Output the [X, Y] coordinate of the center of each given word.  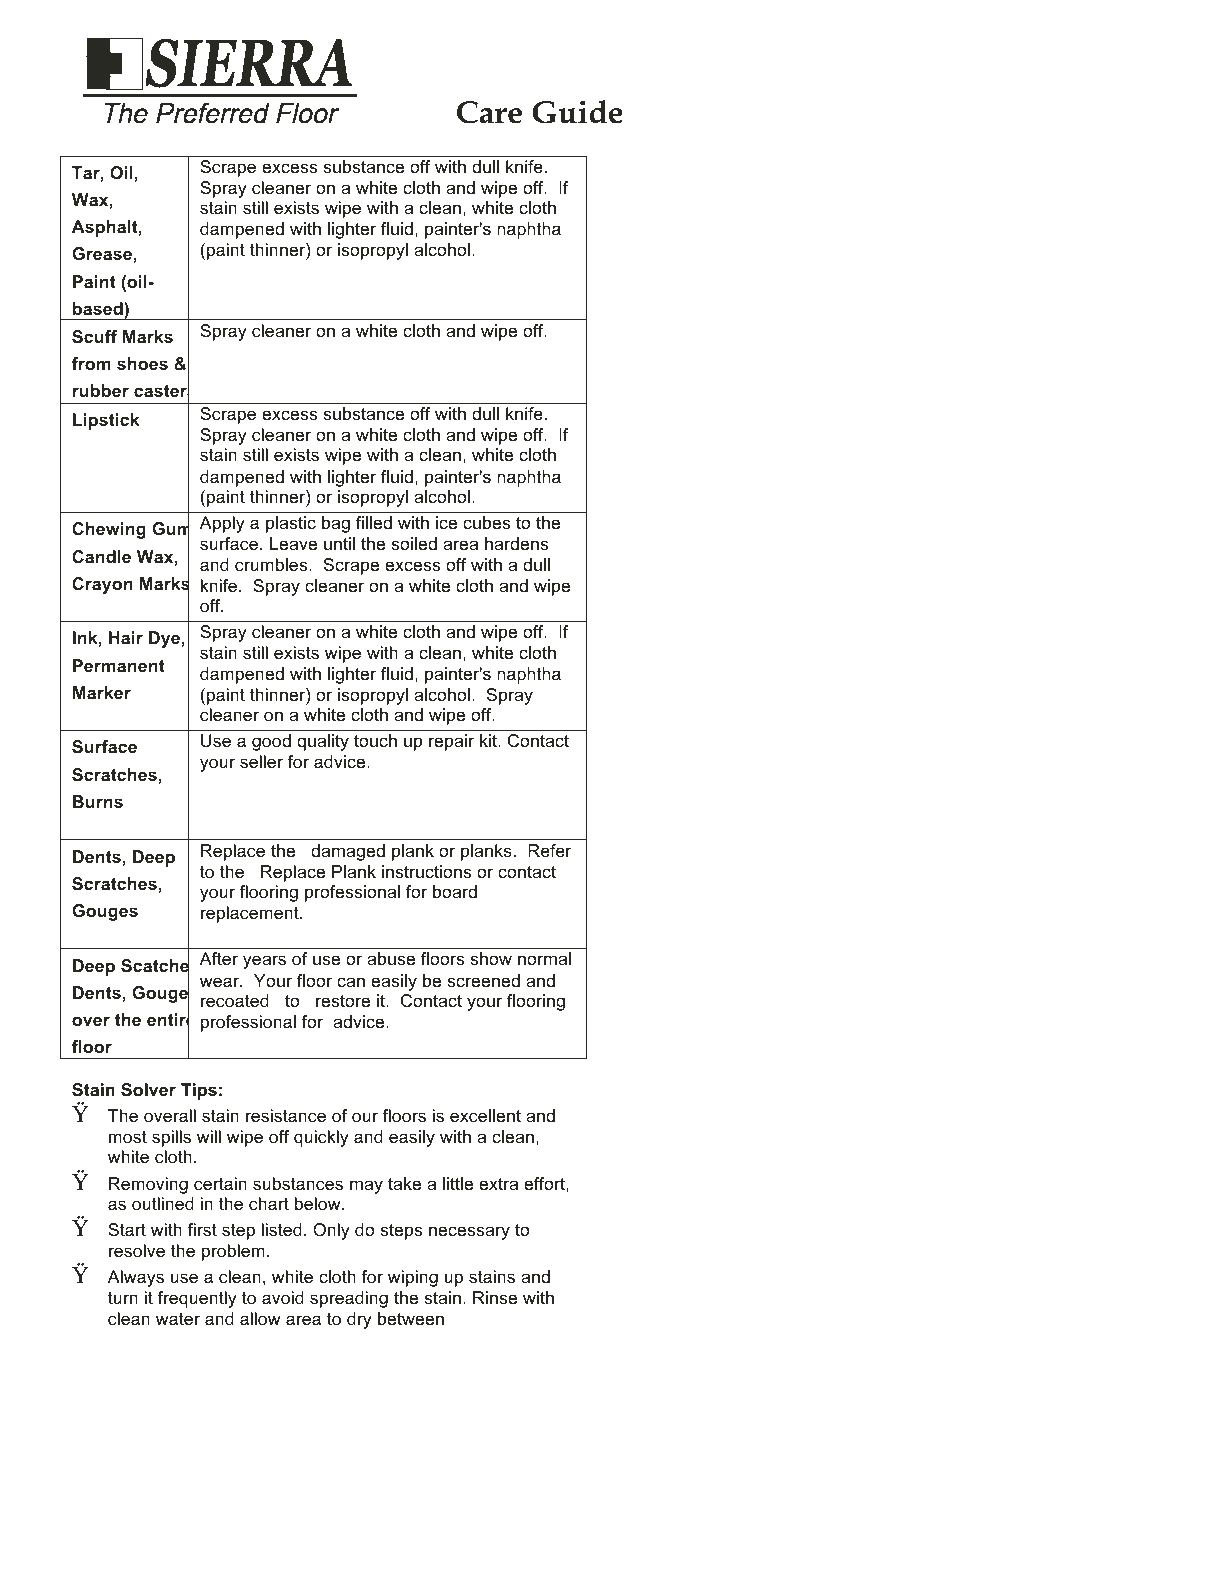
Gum [170, 529]
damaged [348, 852]
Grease [102, 253]
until [339, 543]
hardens [516, 544]
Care [489, 112]
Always [136, 1278]
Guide [577, 112]
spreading [349, 1299]
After [219, 959]
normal [544, 958]
